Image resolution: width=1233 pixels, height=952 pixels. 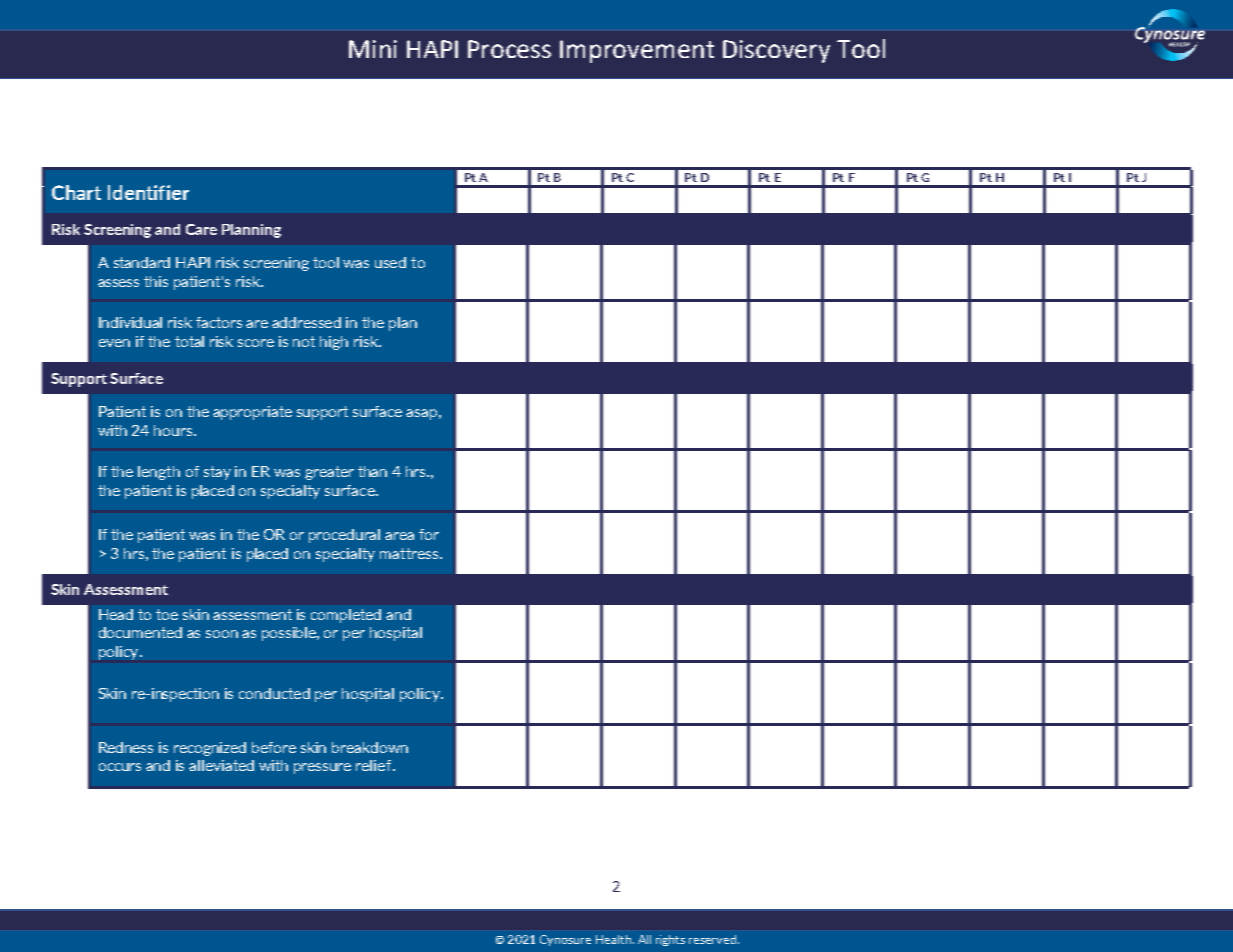 What do you see at coordinates (613, 939) in the document?
I see `Health` at bounding box center [613, 939].
